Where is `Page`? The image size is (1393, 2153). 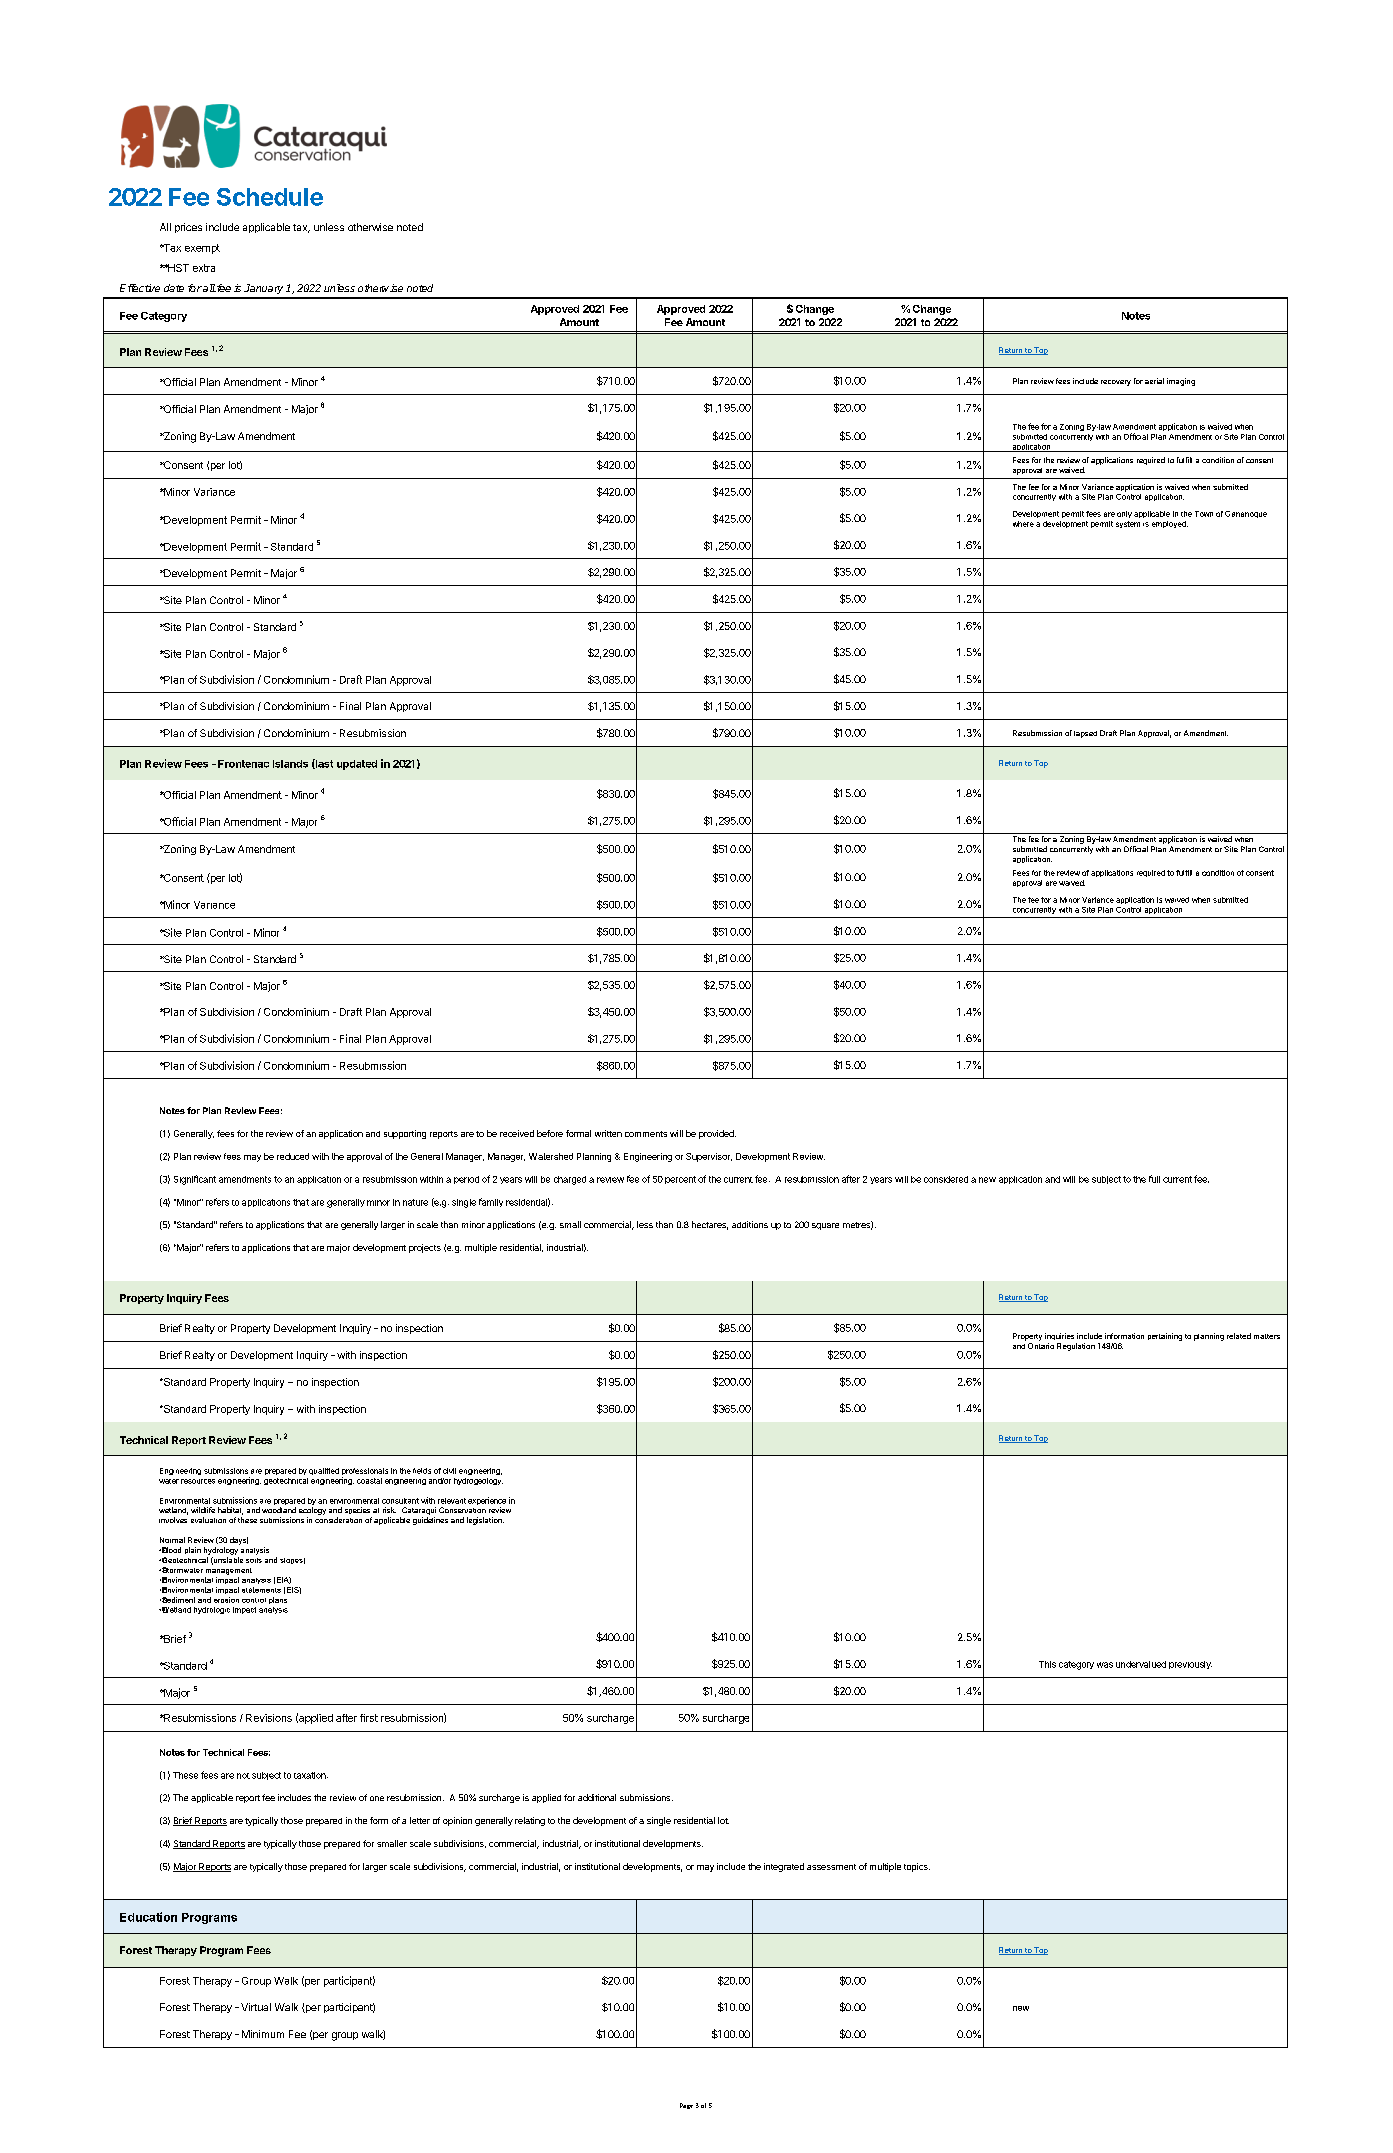 Page is located at coordinates (686, 2106).
